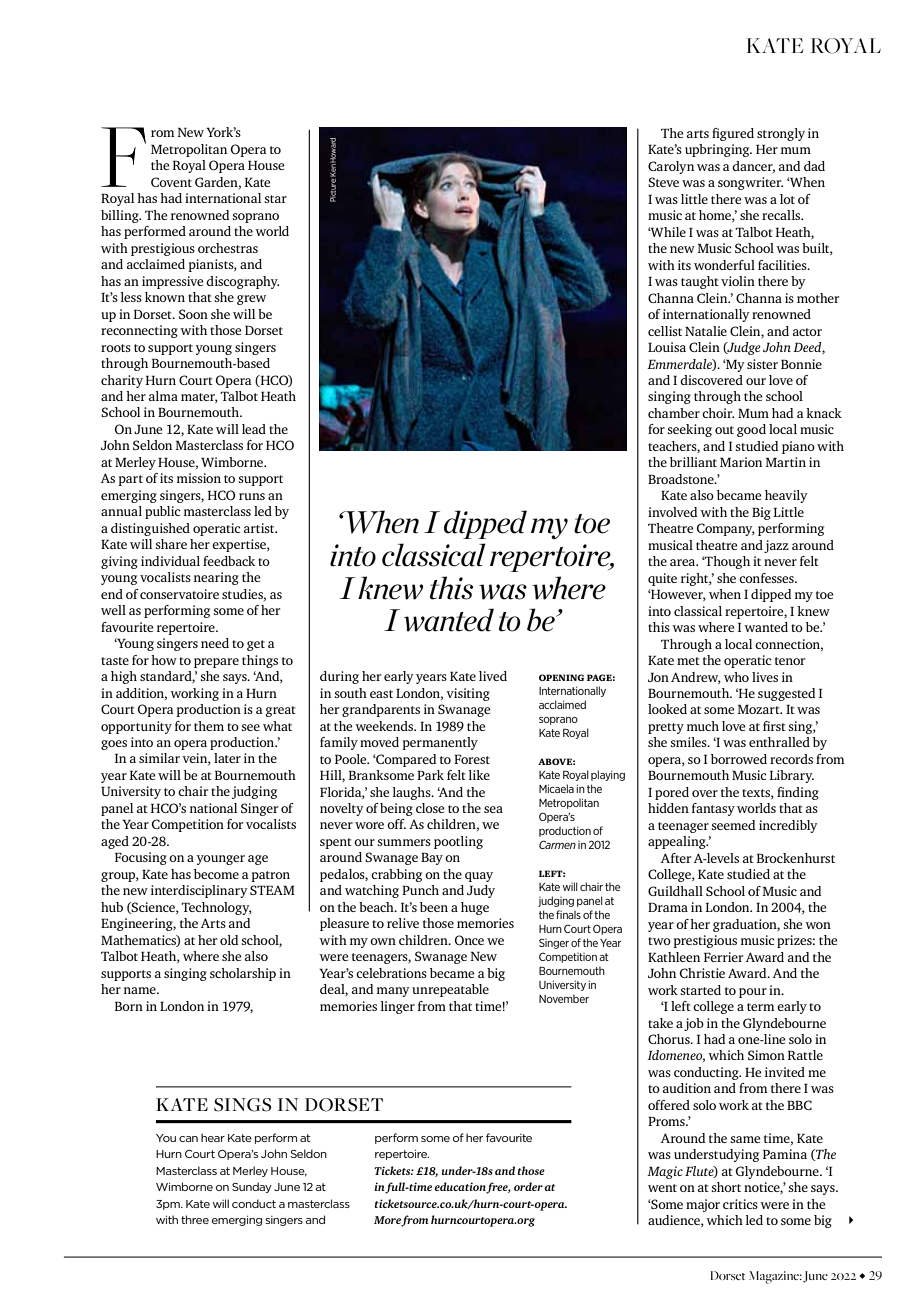 The width and height of the screenshot is (924, 1308). I want to click on interdisciplinary, so click(199, 891).
